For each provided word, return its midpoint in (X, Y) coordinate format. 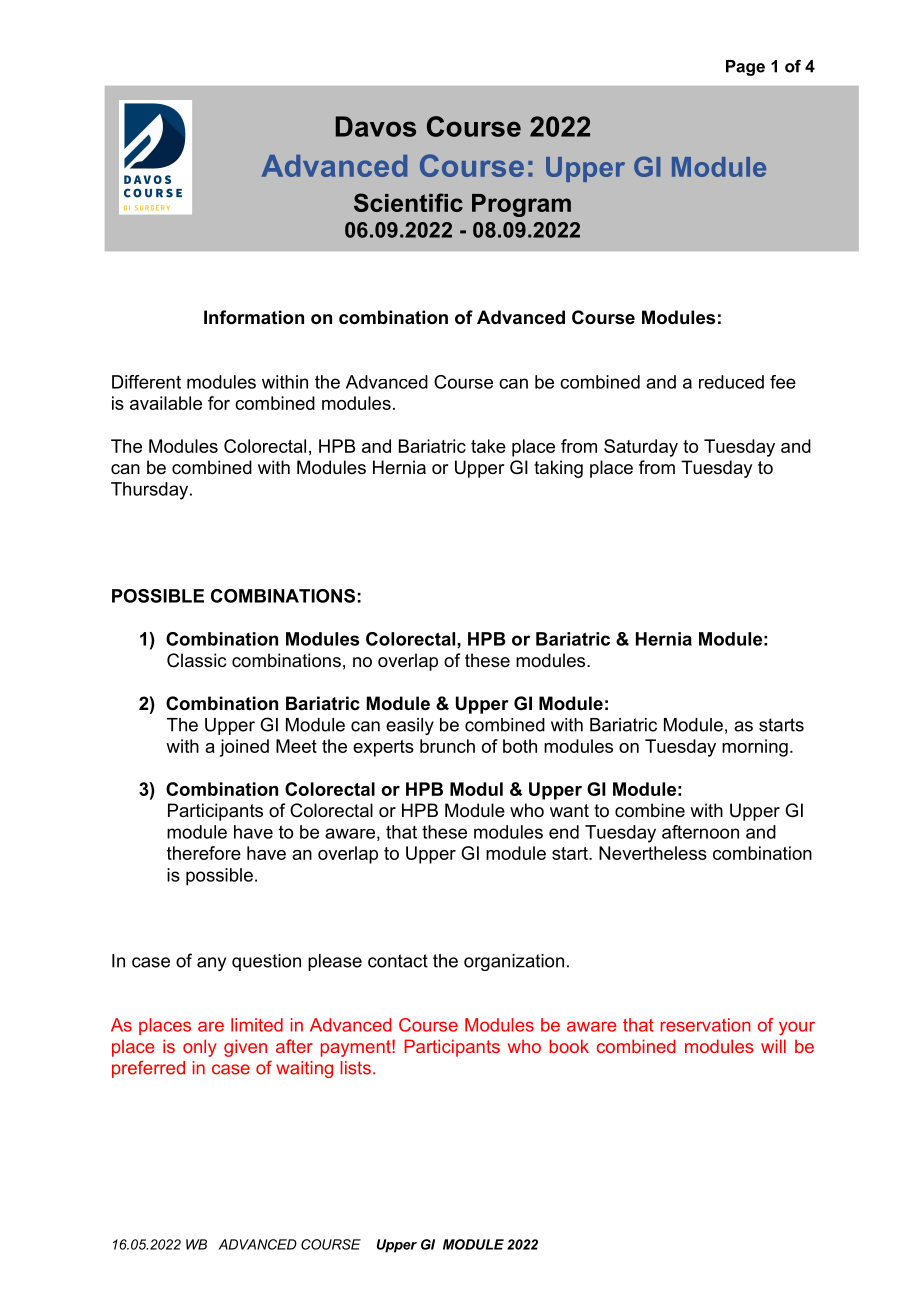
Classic (196, 660)
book (569, 1046)
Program (521, 205)
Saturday (641, 448)
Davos (376, 126)
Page (745, 68)
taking (558, 469)
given (245, 1048)
